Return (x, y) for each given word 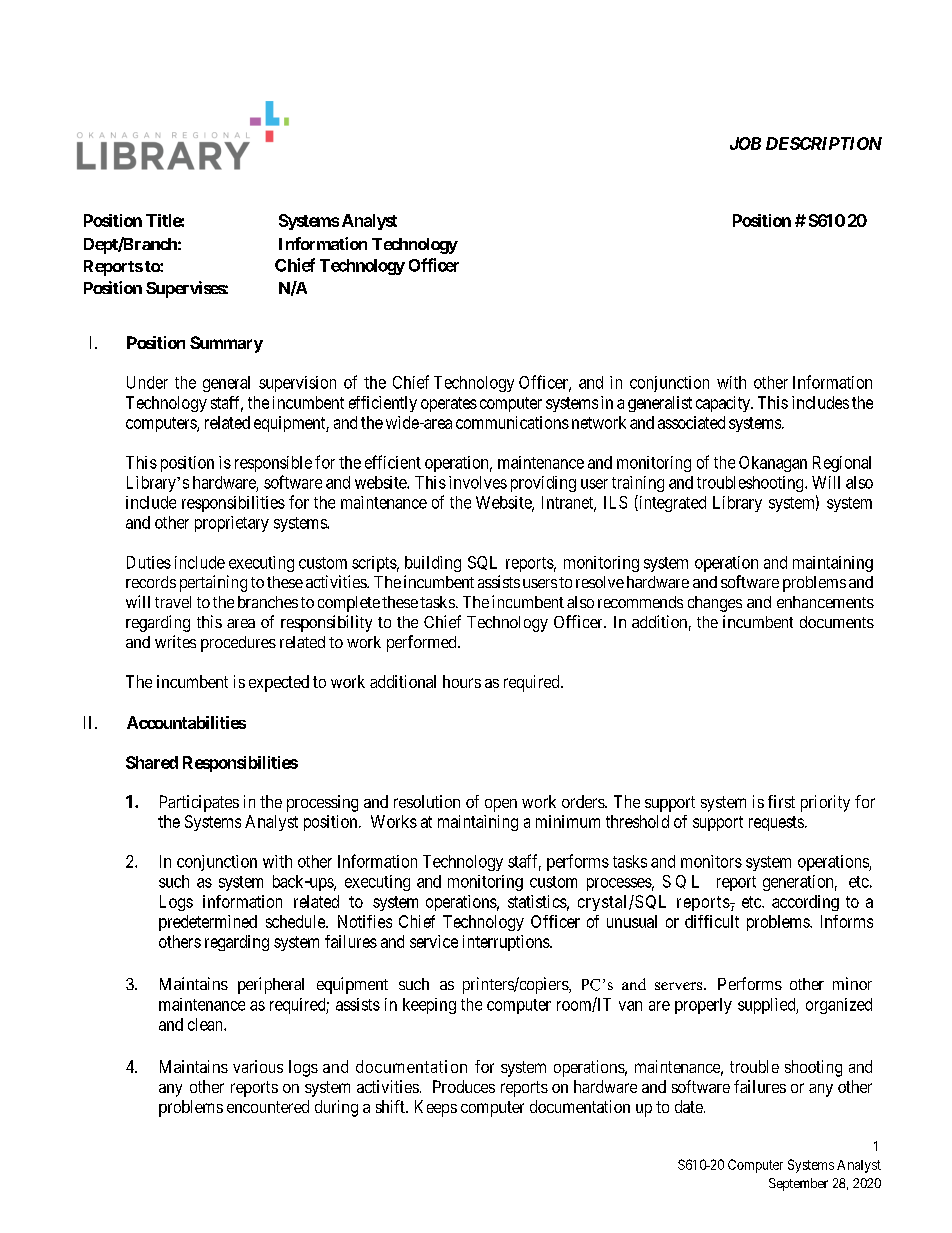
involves (478, 482)
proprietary (232, 524)
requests (776, 823)
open (501, 805)
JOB (745, 143)
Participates (199, 803)
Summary (226, 344)
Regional (842, 464)
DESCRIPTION (824, 143)
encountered (268, 1106)
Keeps (436, 1108)
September (798, 1184)
